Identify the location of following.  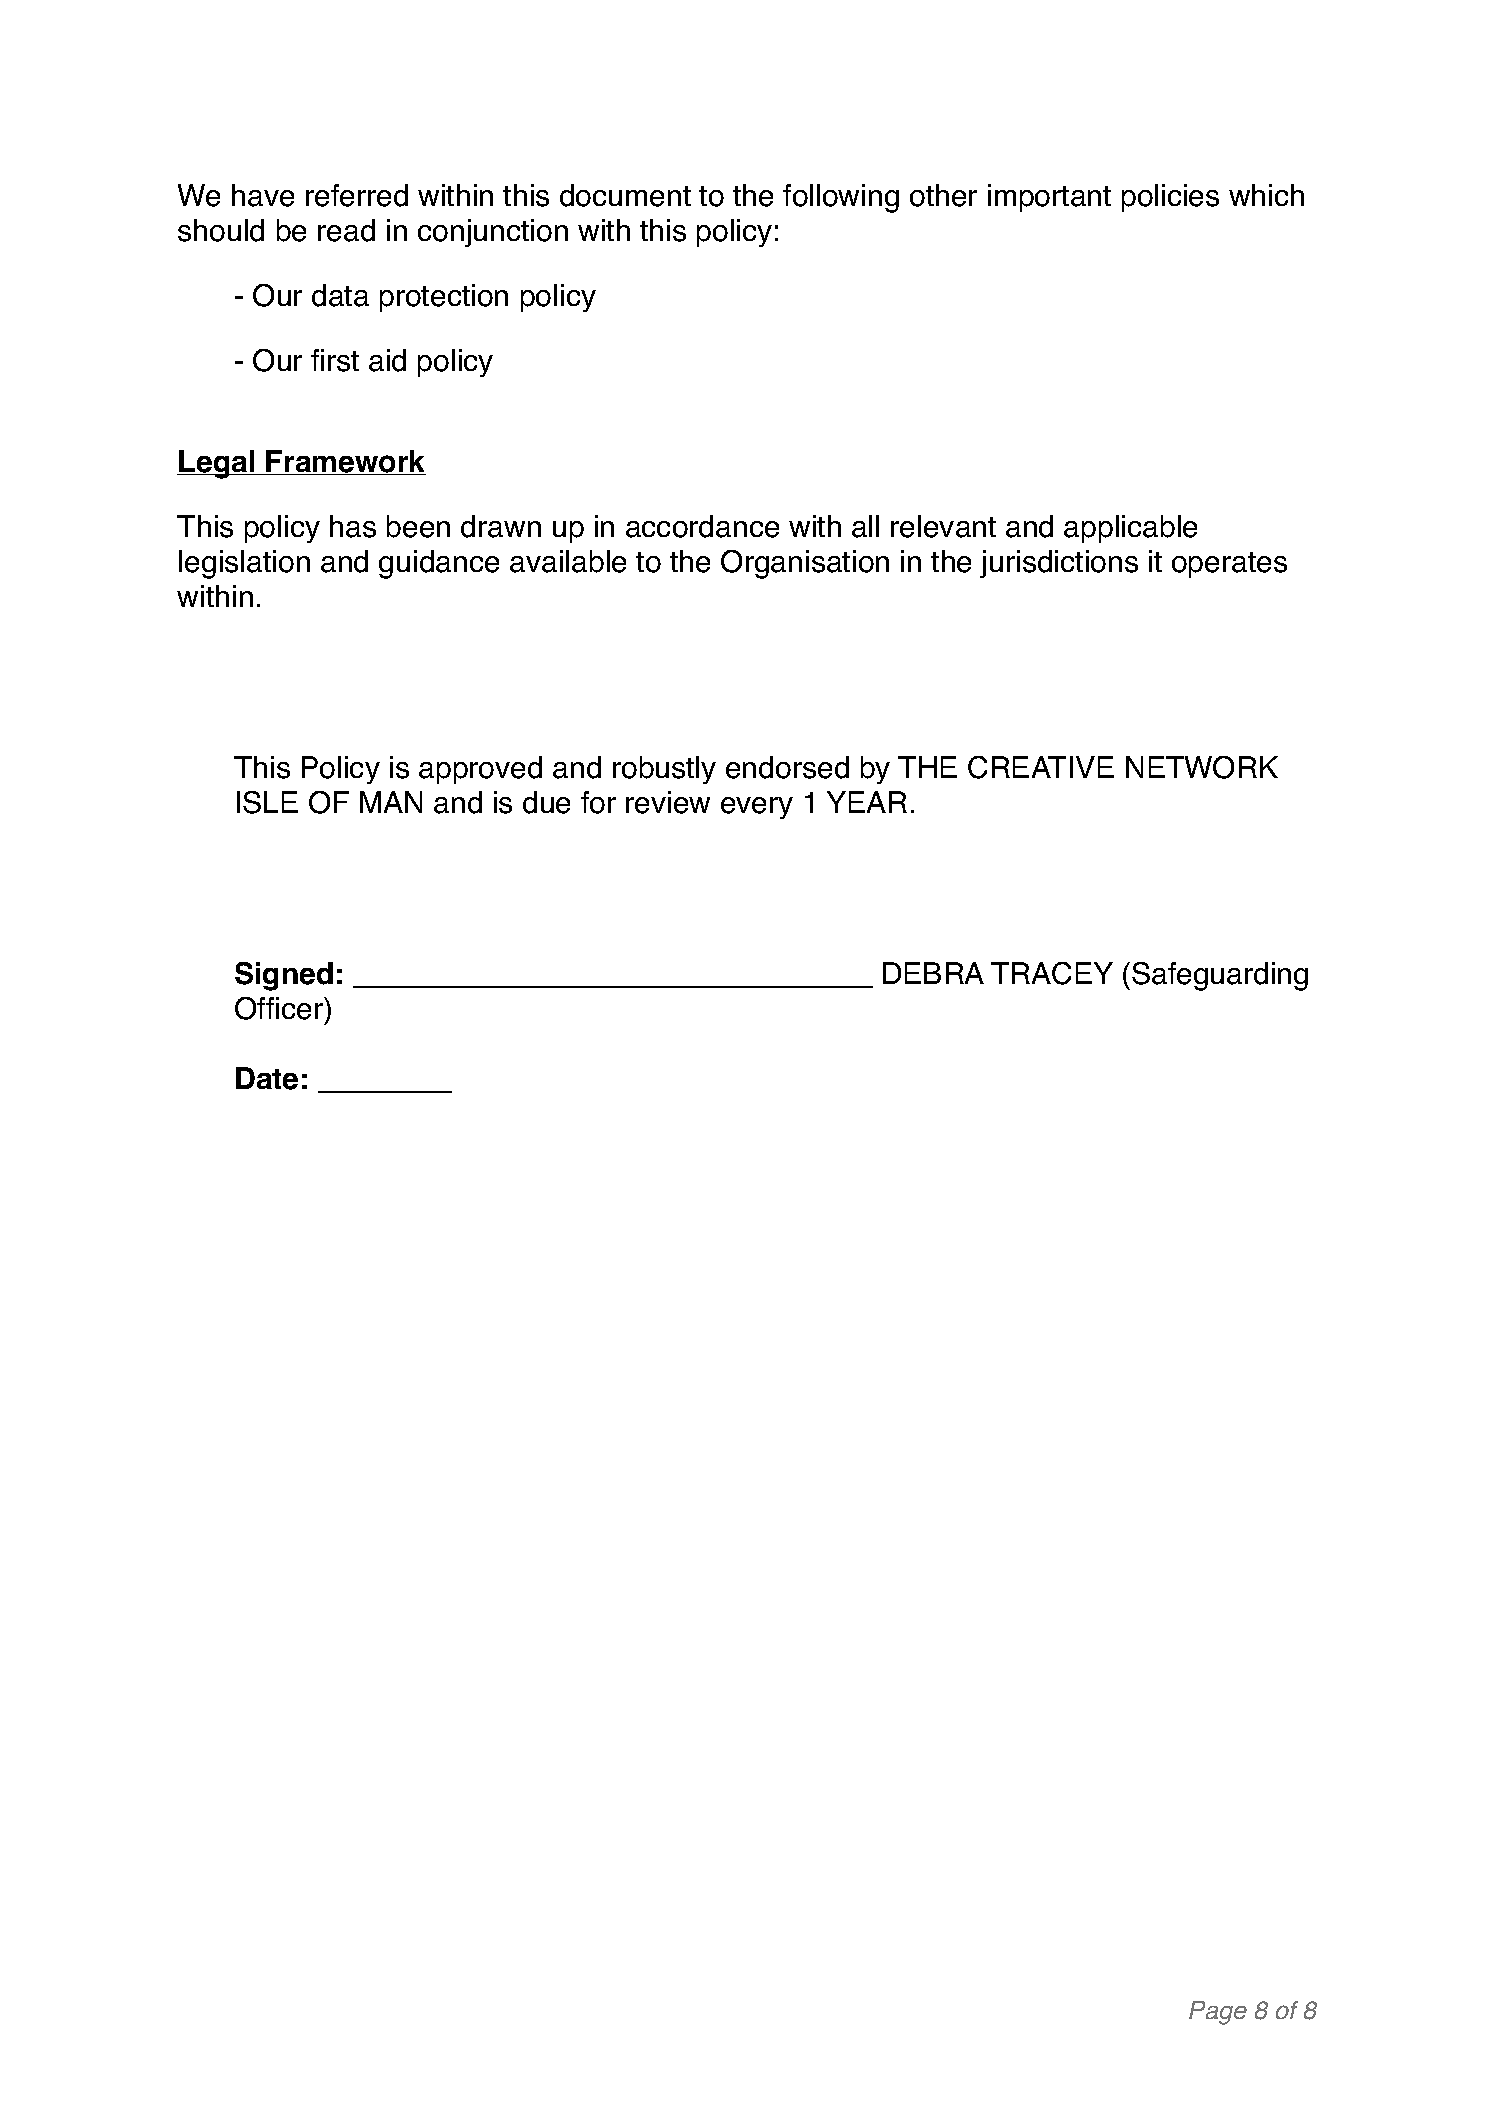
(841, 198).
